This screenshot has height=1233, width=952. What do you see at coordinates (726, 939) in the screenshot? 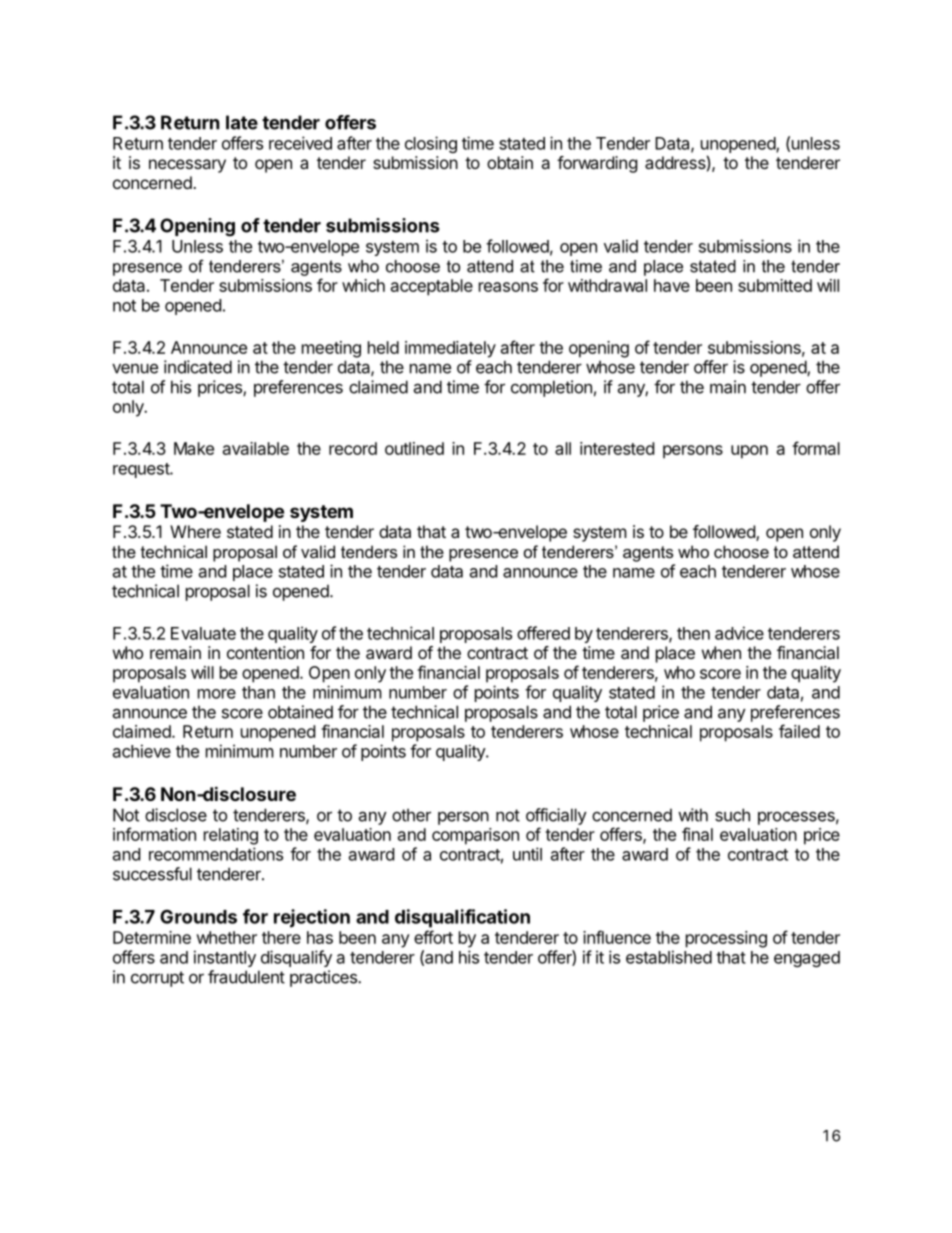
I see `processing` at bounding box center [726, 939].
